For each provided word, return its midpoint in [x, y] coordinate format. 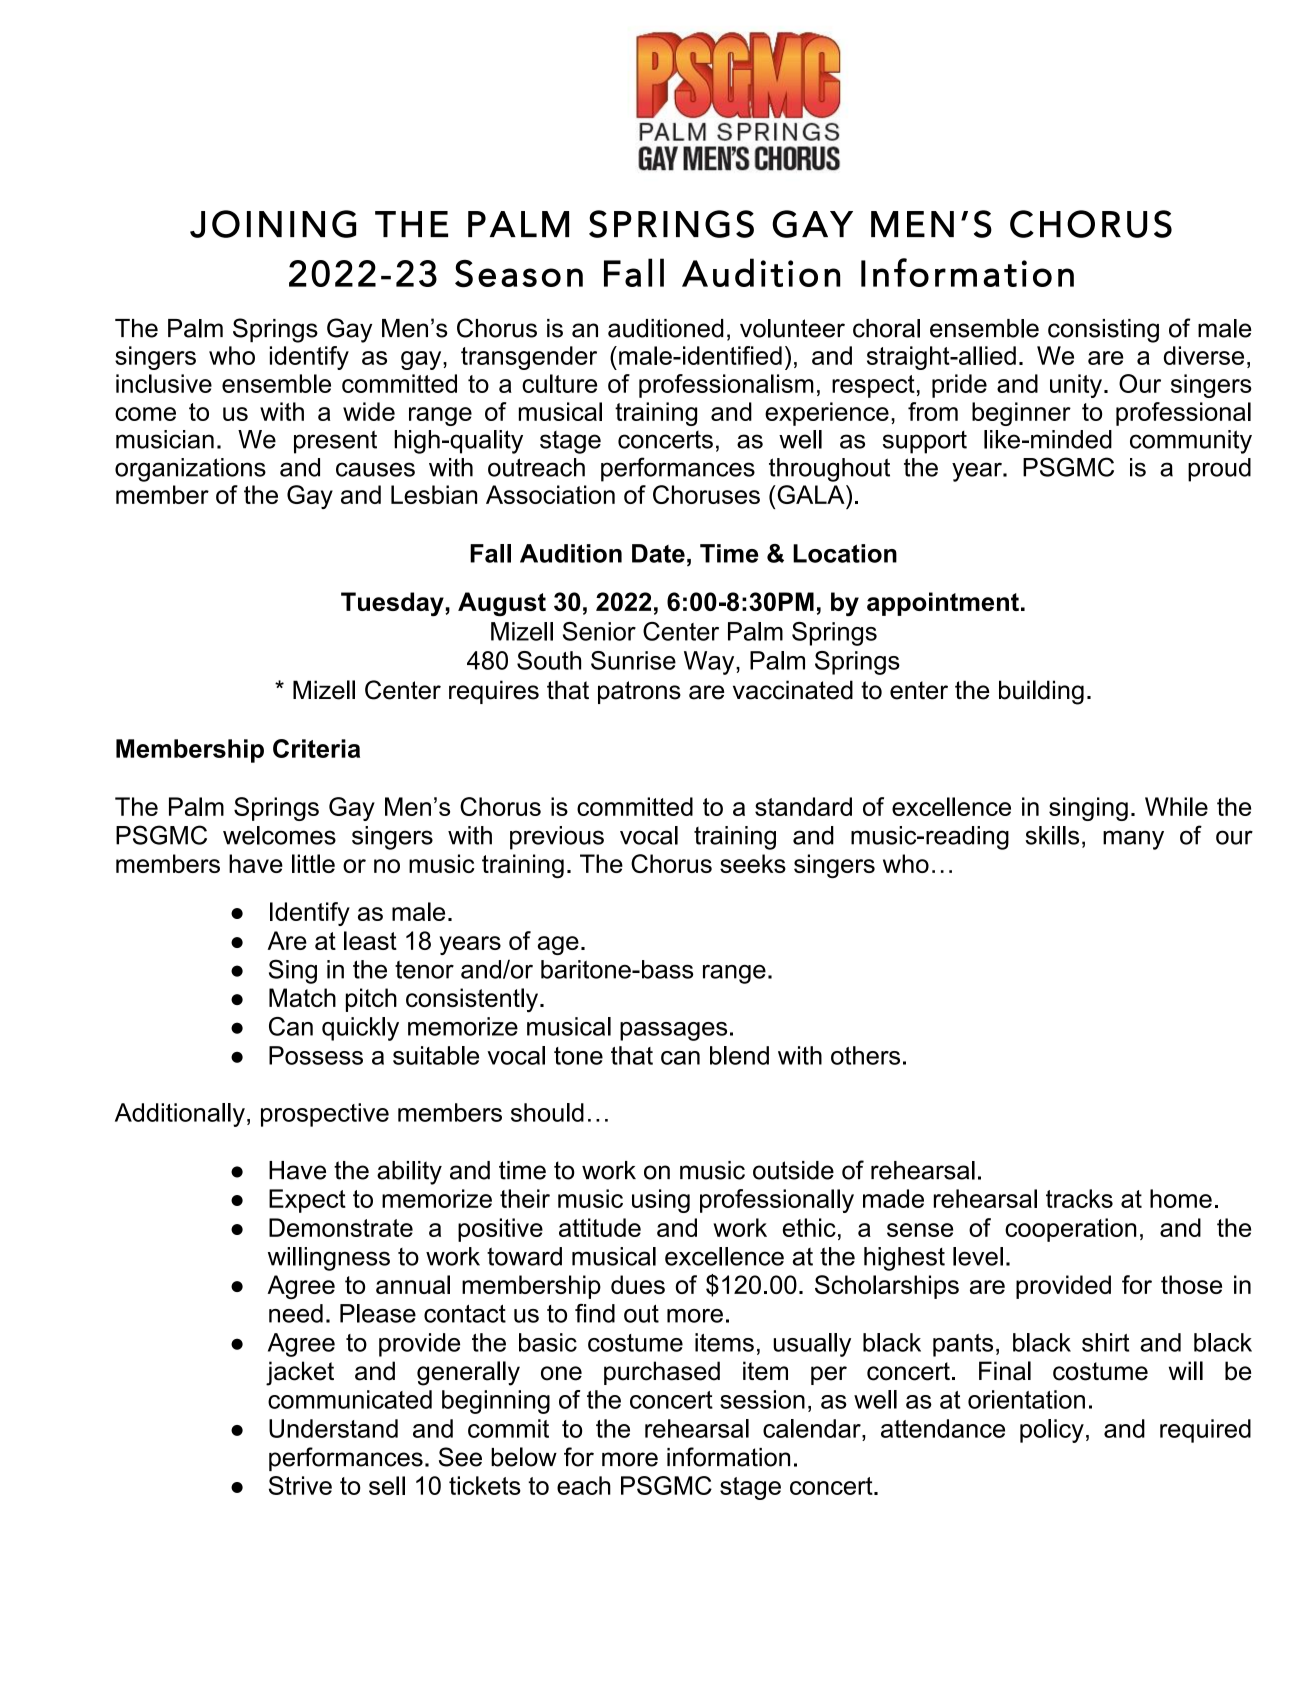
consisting [1103, 331]
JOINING [273, 224]
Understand [333, 1428]
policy [1052, 1431]
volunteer [792, 328]
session [762, 1399]
